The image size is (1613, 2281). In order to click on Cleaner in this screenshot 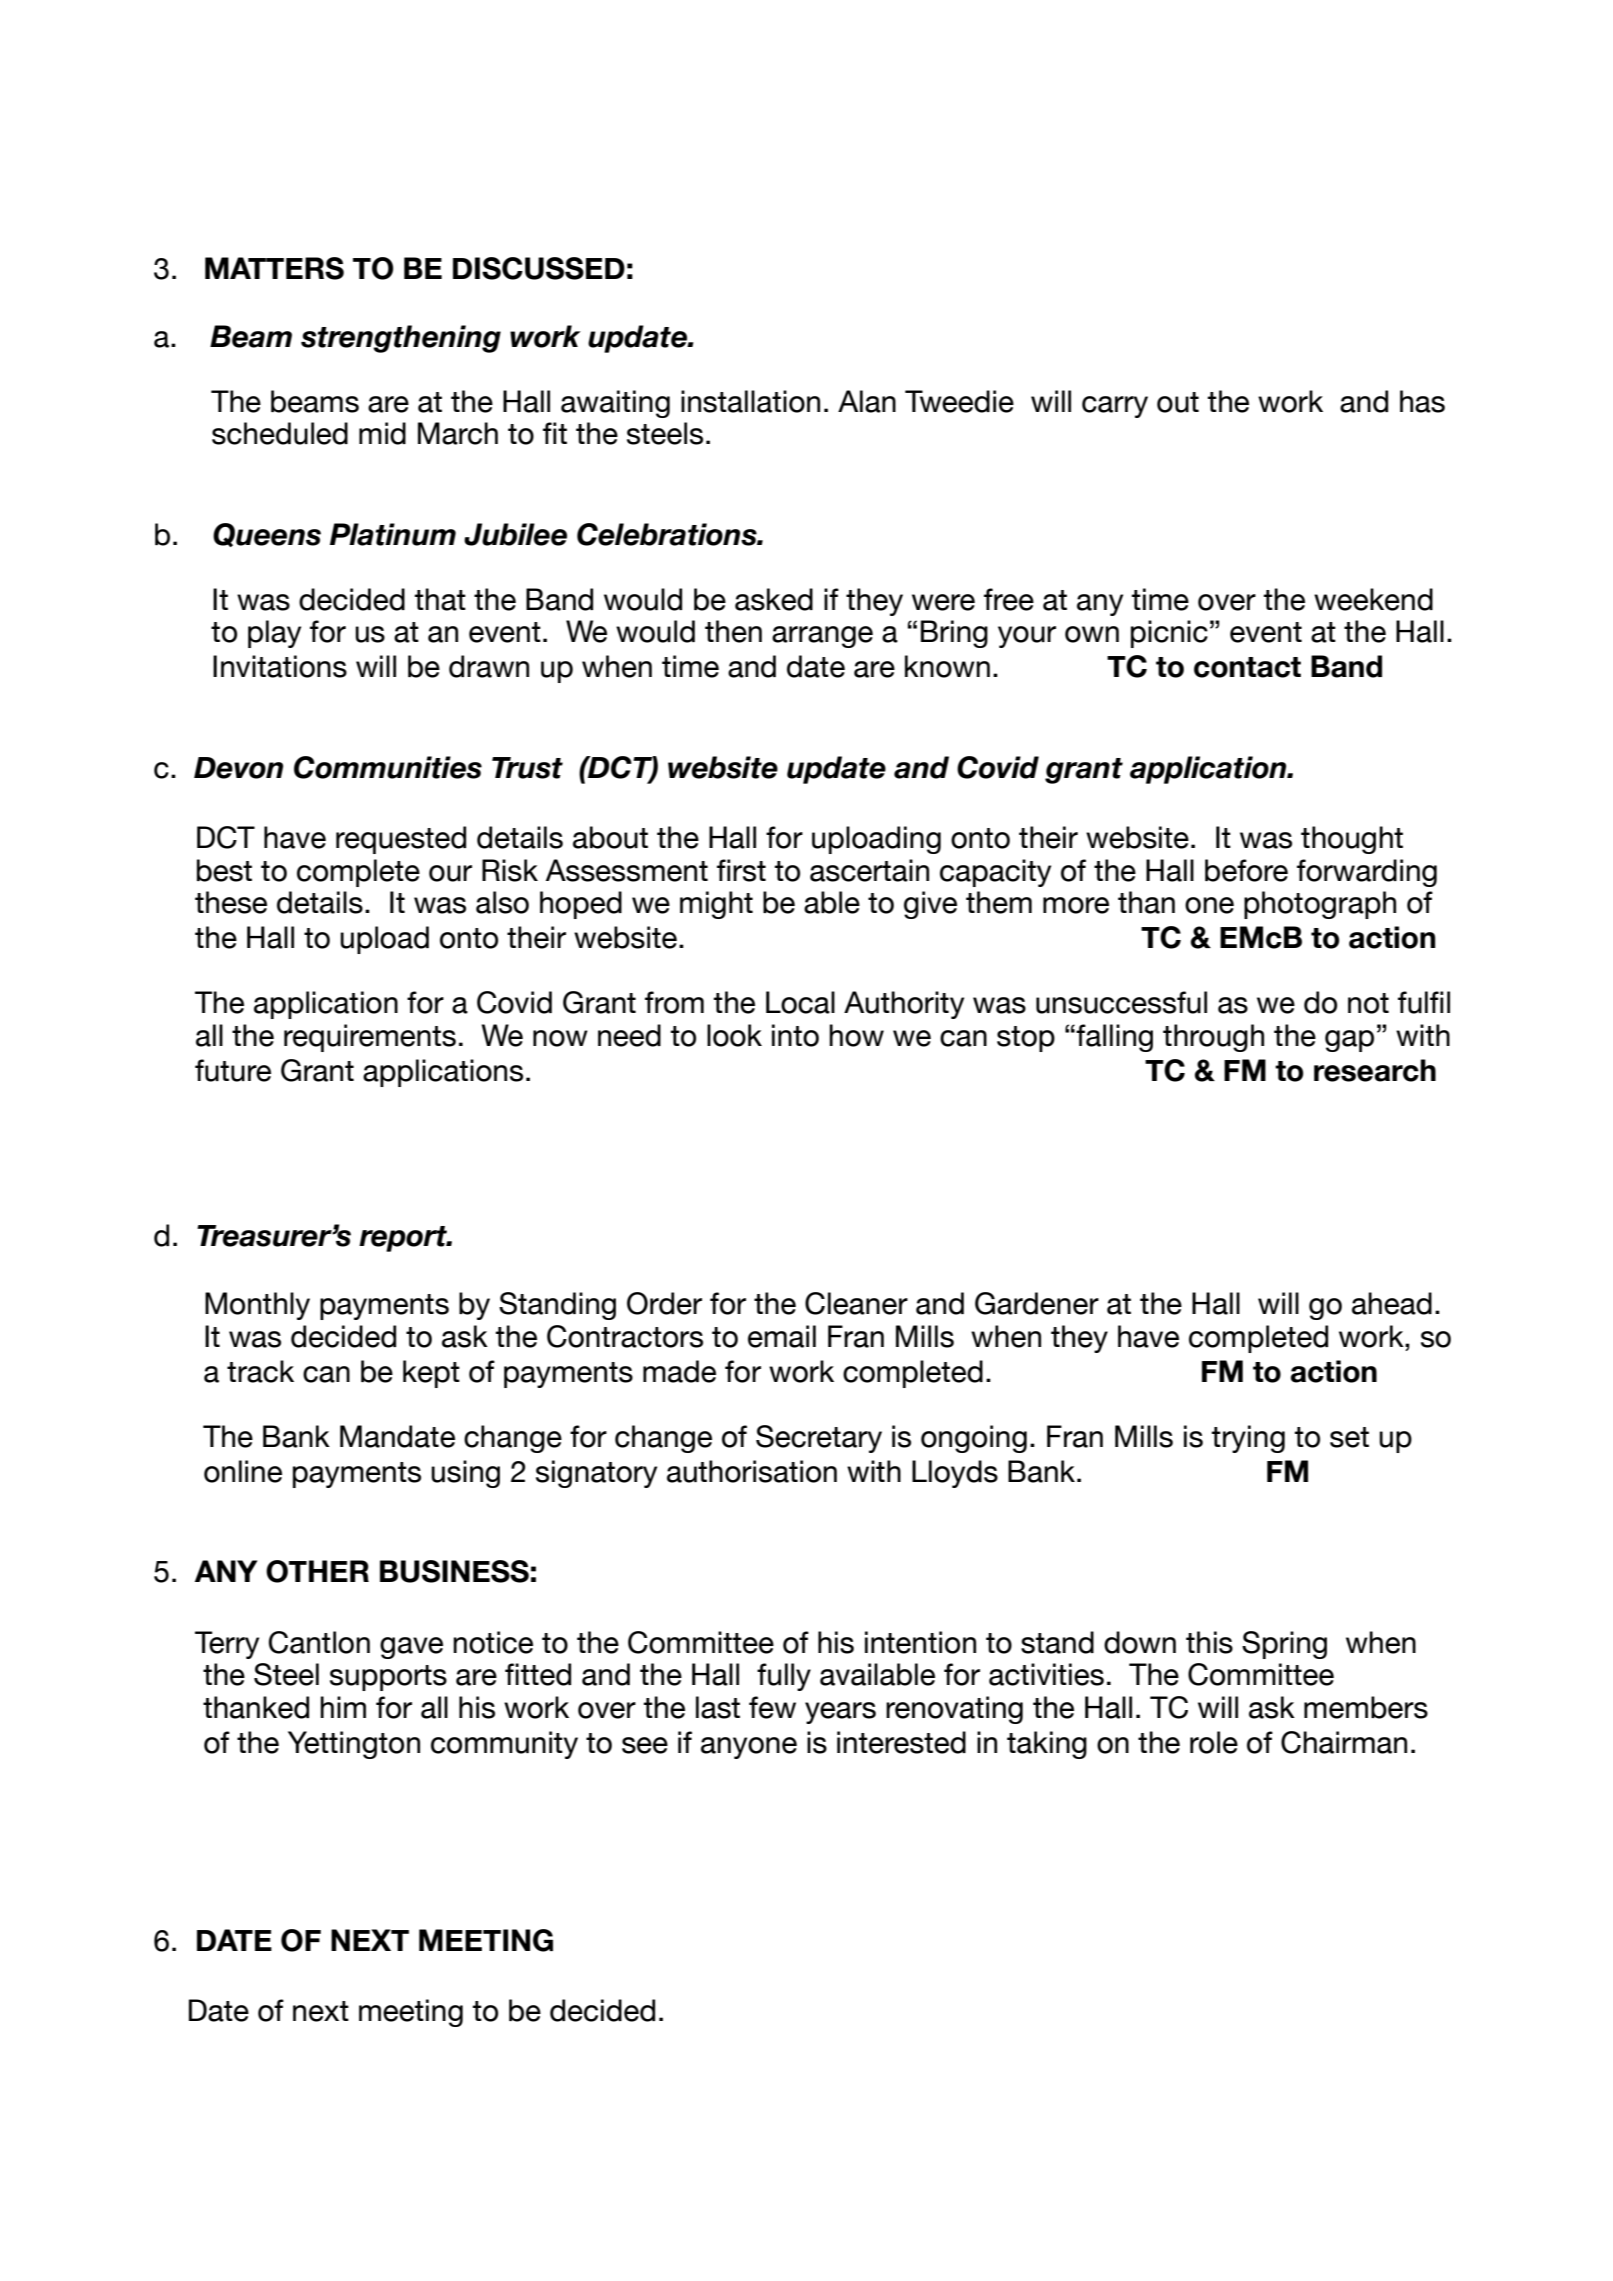, I will do `click(856, 1303)`.
